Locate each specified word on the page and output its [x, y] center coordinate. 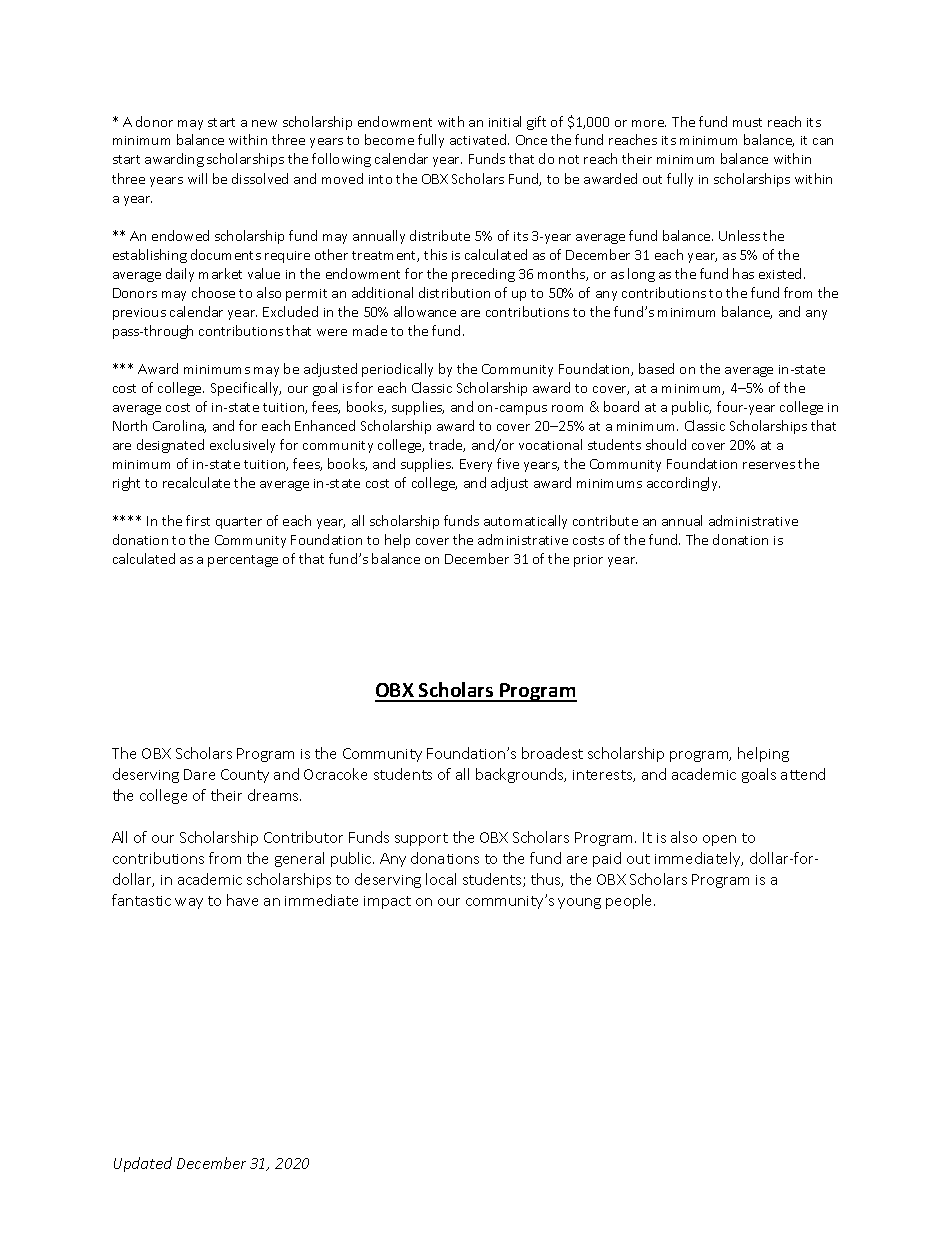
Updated [143, 1164]
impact [387, 902]
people [630, 901]
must [747, 122]
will [197, 178]
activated [479, 139]
